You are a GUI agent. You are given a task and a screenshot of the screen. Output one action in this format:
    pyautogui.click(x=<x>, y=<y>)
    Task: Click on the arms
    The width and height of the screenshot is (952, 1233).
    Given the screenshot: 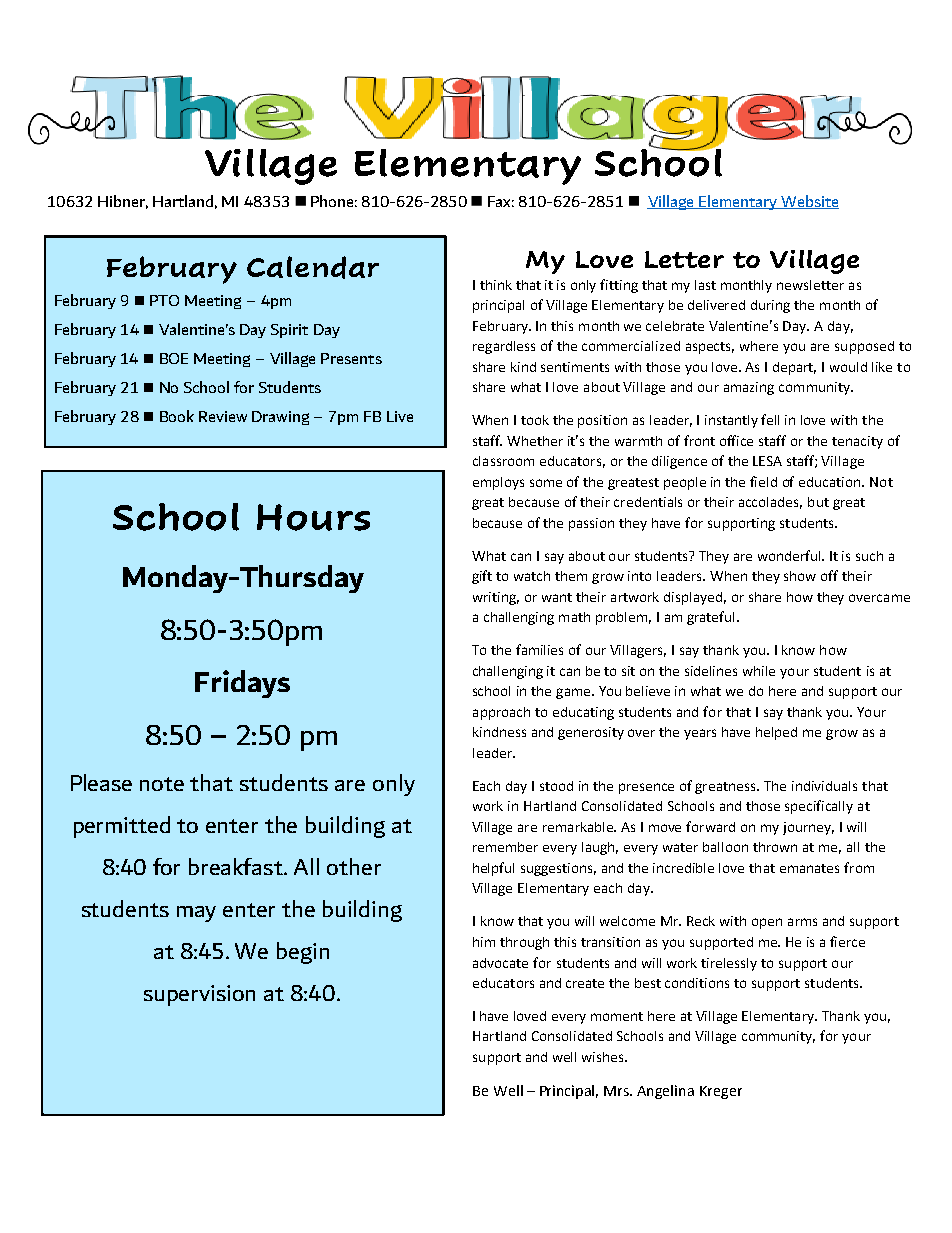 What is the action you would take?
    pyautogui.click(x=802, y=922)
